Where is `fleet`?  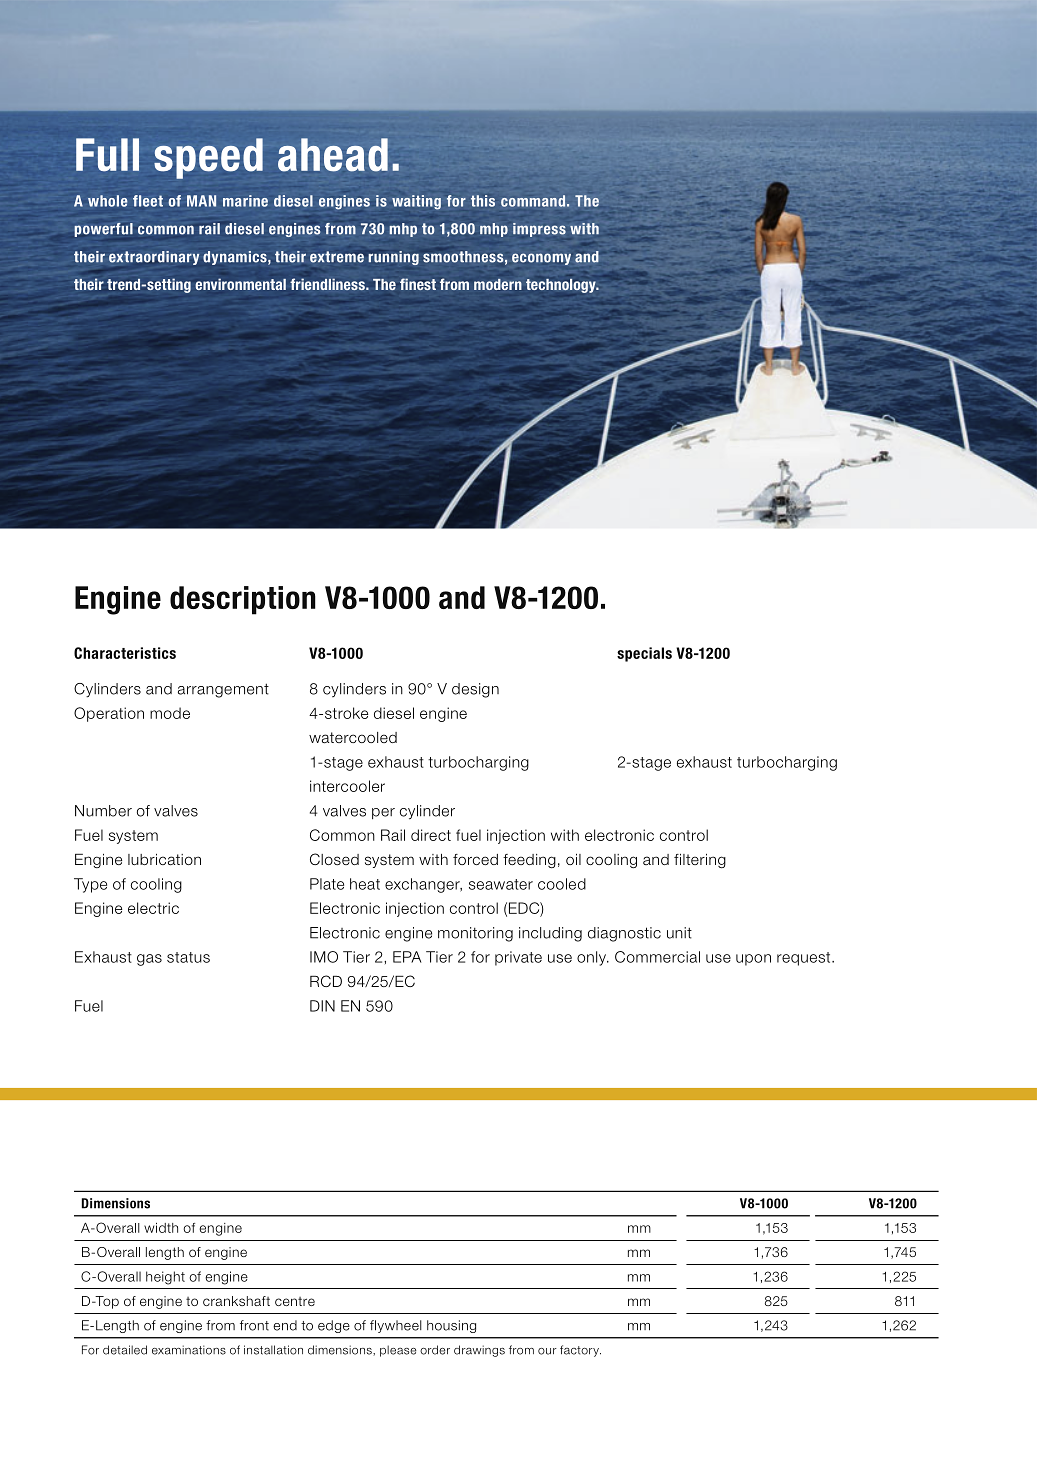
fleet is located at coordinates (148, 201).
